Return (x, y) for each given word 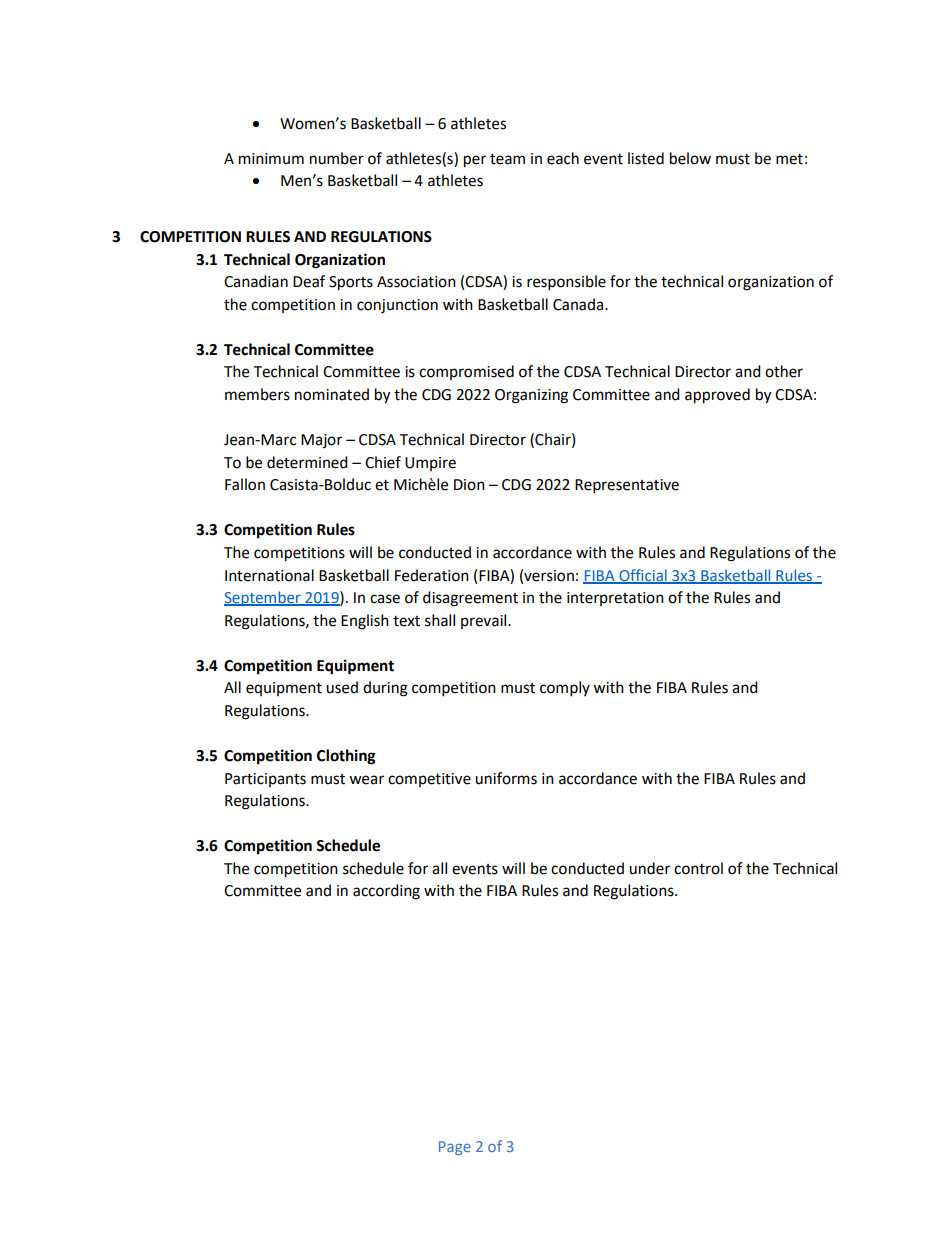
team (507, 159)
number (337, 158)
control (698, 868)
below (690, 158)
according (386, 892)
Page (455, 1148)
